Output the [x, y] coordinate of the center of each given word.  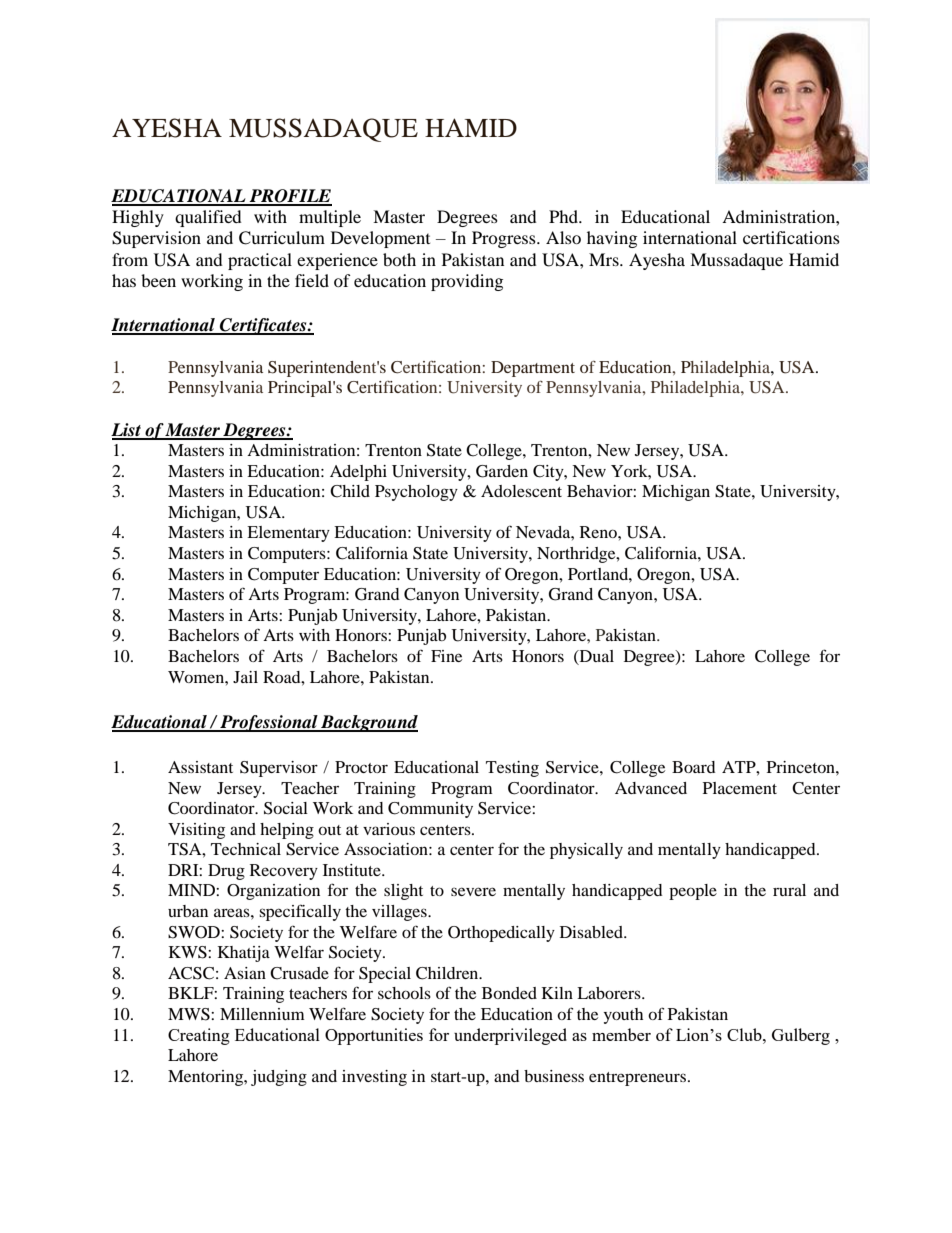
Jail [245, 677]
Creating [199, 1036]
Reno [599, 532]
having [612, 239]
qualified [208, 218]
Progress [505, 239]
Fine [446, 656]
